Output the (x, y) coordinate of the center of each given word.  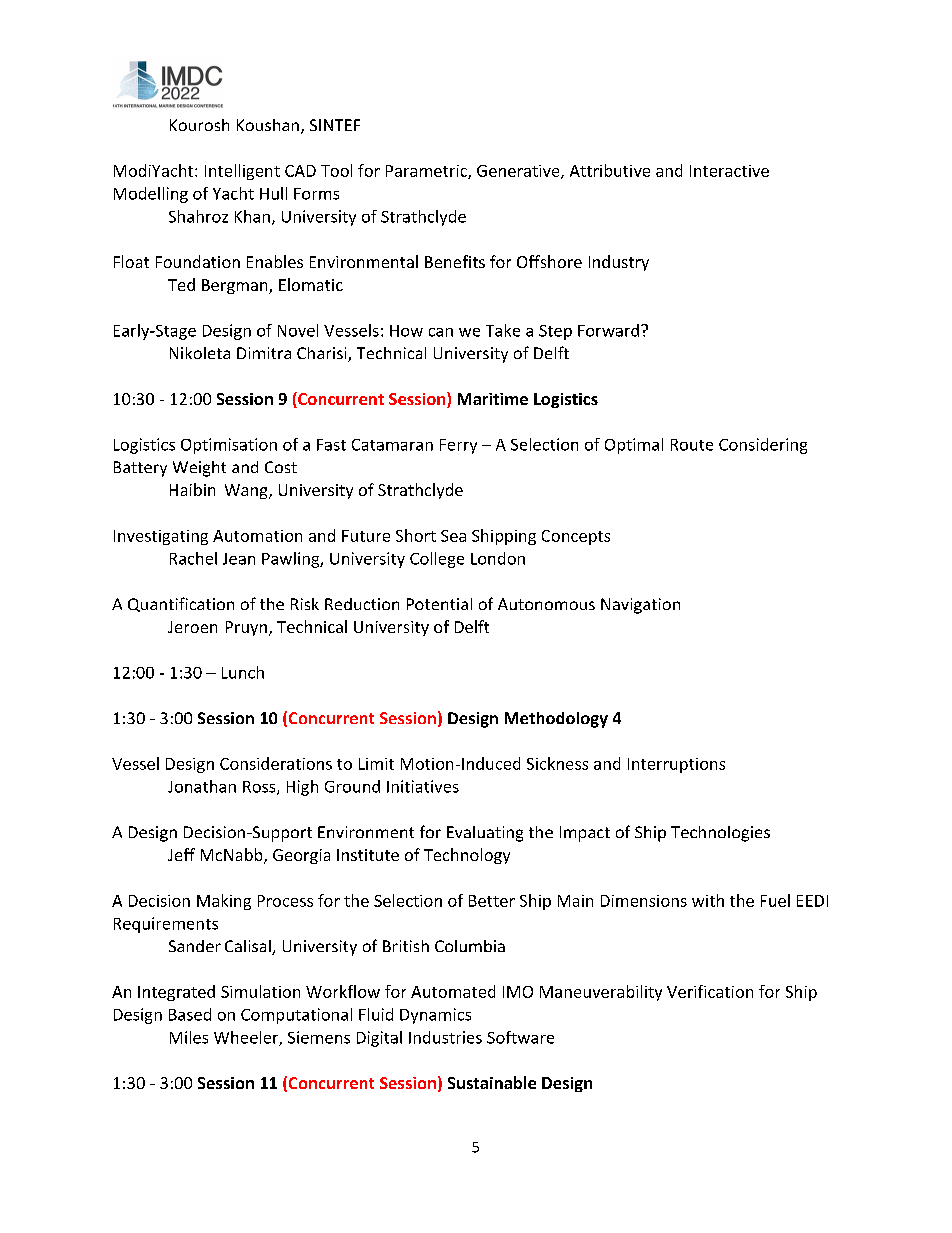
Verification (710, 991)
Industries (445, 1037)
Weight (199, 469)
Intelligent (242, 172)
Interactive (729, 171)
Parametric (427, 172)
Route (692, 445)
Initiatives (423, 786)
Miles (189, 1037)
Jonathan (202, 786)
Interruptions (676, 765)
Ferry (458, 446)
